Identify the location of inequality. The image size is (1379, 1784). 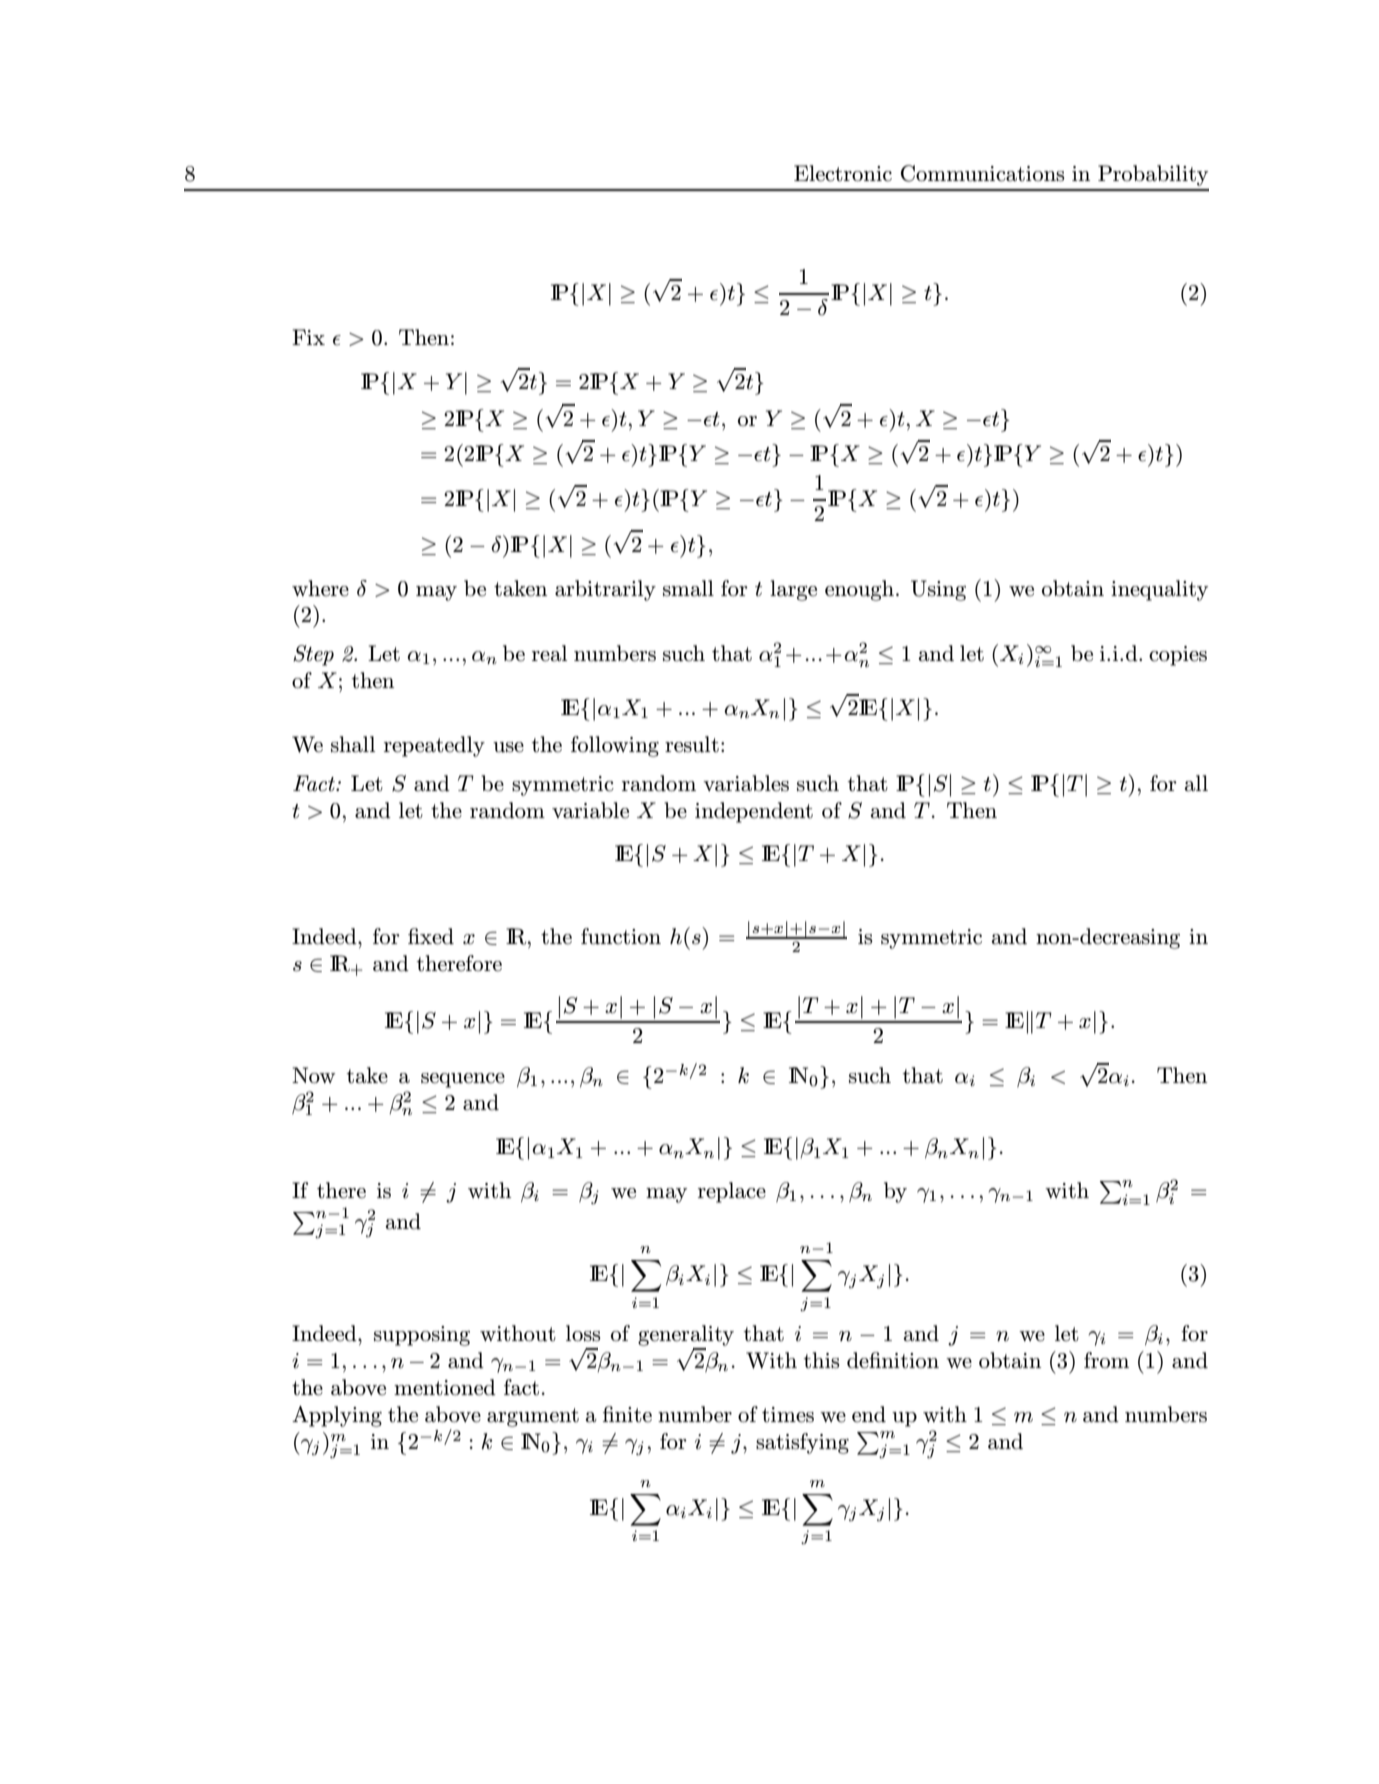
(1159, 590).
